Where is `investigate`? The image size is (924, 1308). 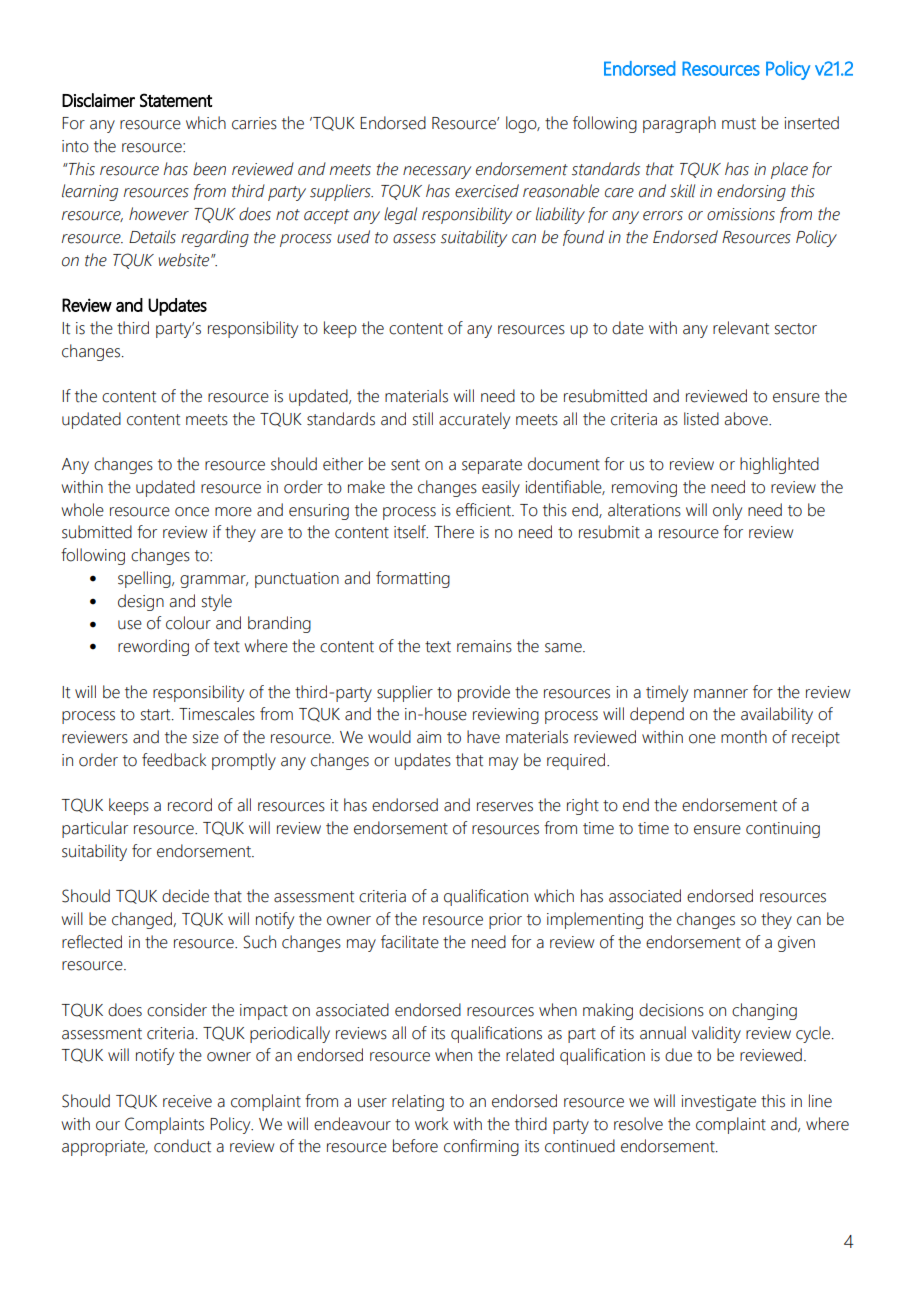 investigate is located at coordinates (718, 1103).
